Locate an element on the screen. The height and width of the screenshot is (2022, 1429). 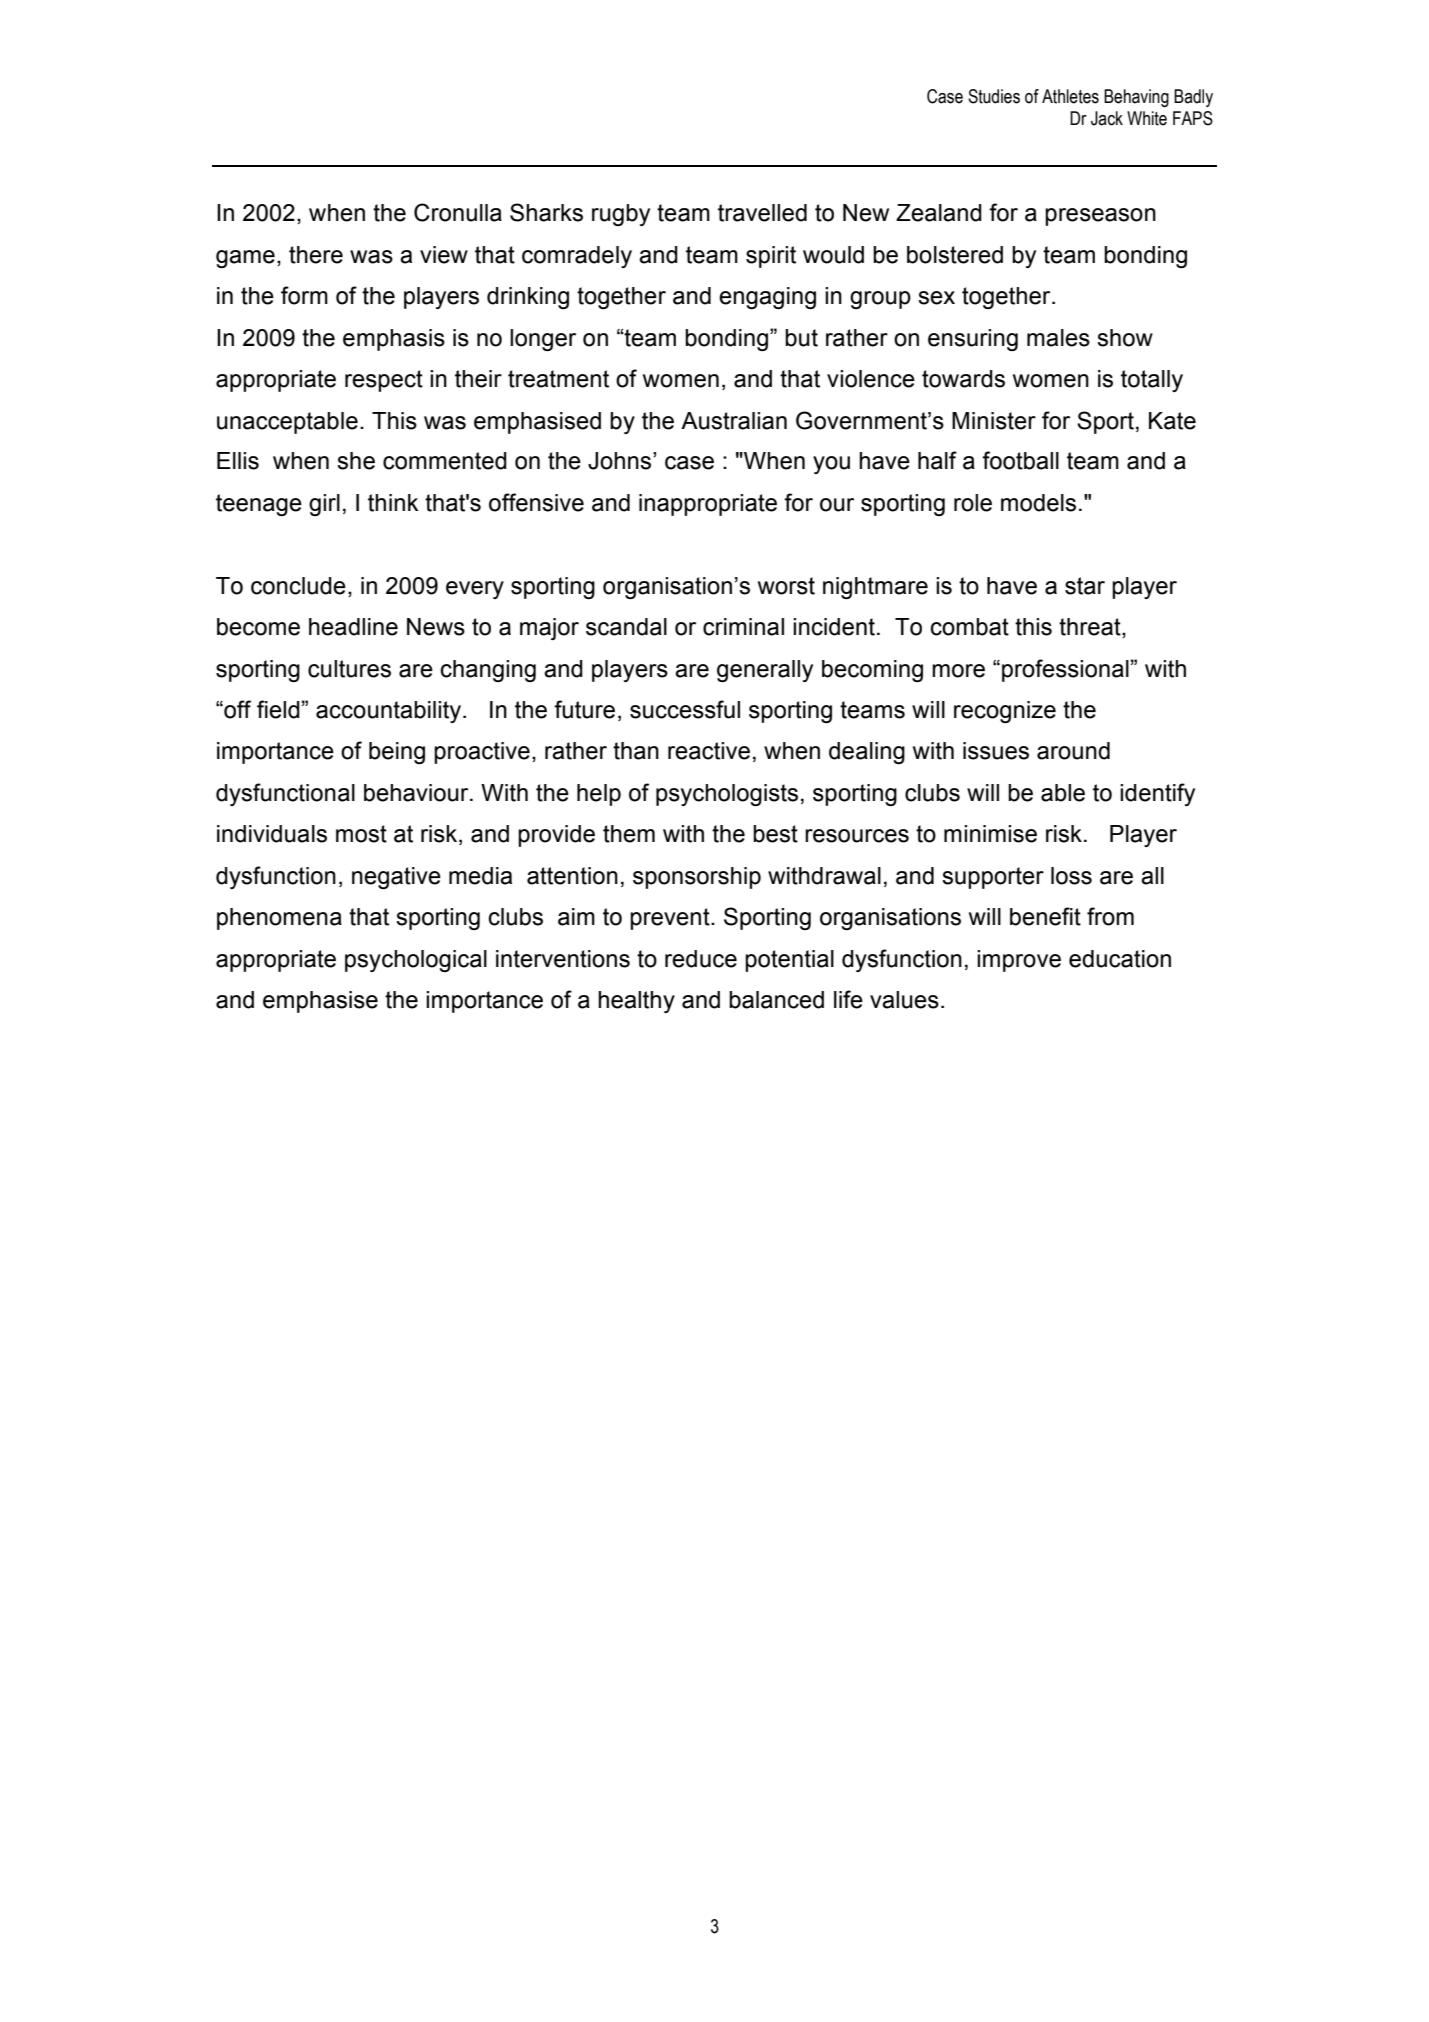
psychological is located at coordinates (416, 961).
